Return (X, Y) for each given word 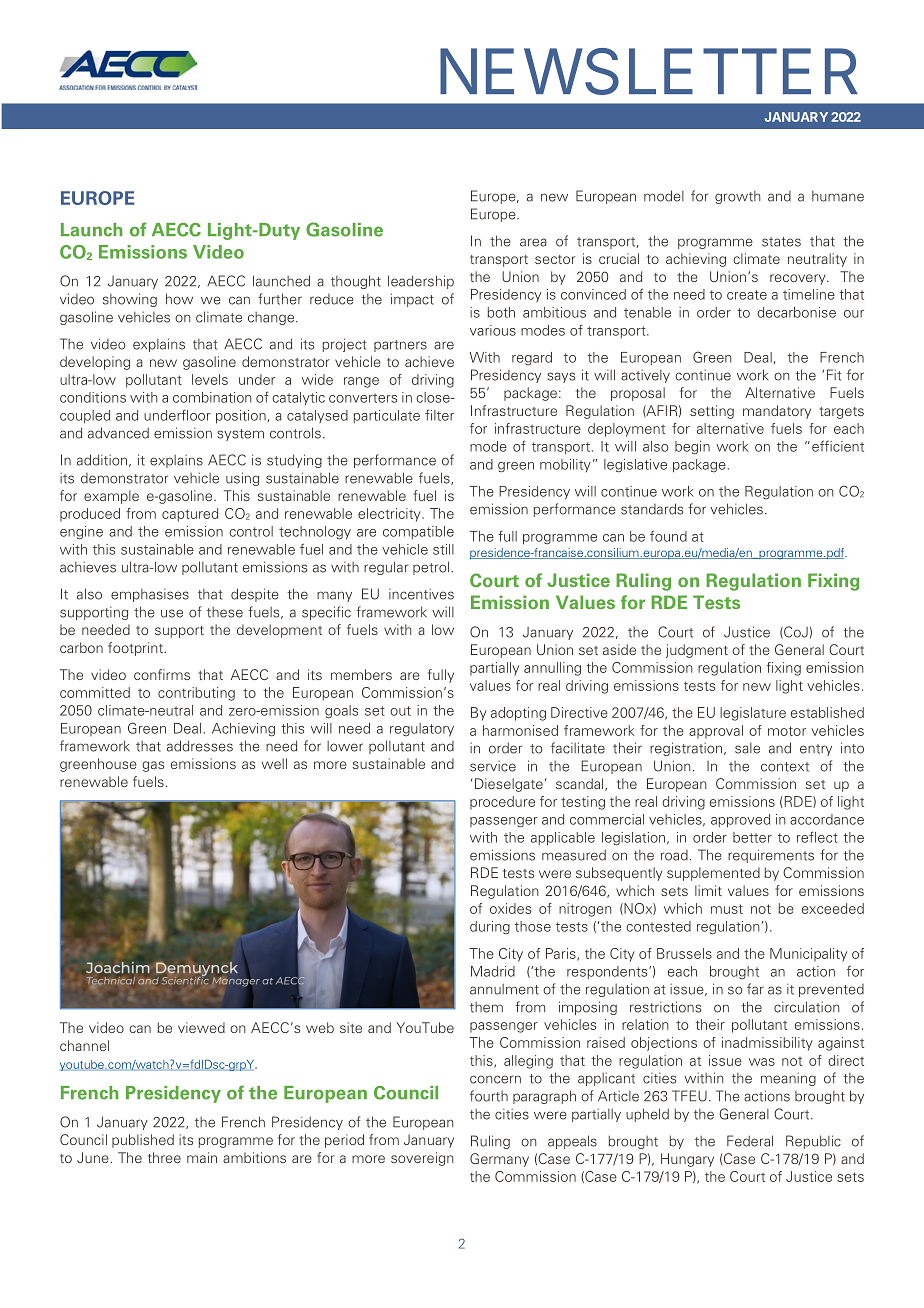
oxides (510, 908)
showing (130, 300)
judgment (697, 651)
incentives (421, 594)
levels (210, 379)
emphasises (150, 595)
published (143, 1141)
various (493, 330)
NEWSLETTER (649, 71)
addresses (200, 746)
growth (738, 197)
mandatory (777, 412)
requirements (771, 856)
